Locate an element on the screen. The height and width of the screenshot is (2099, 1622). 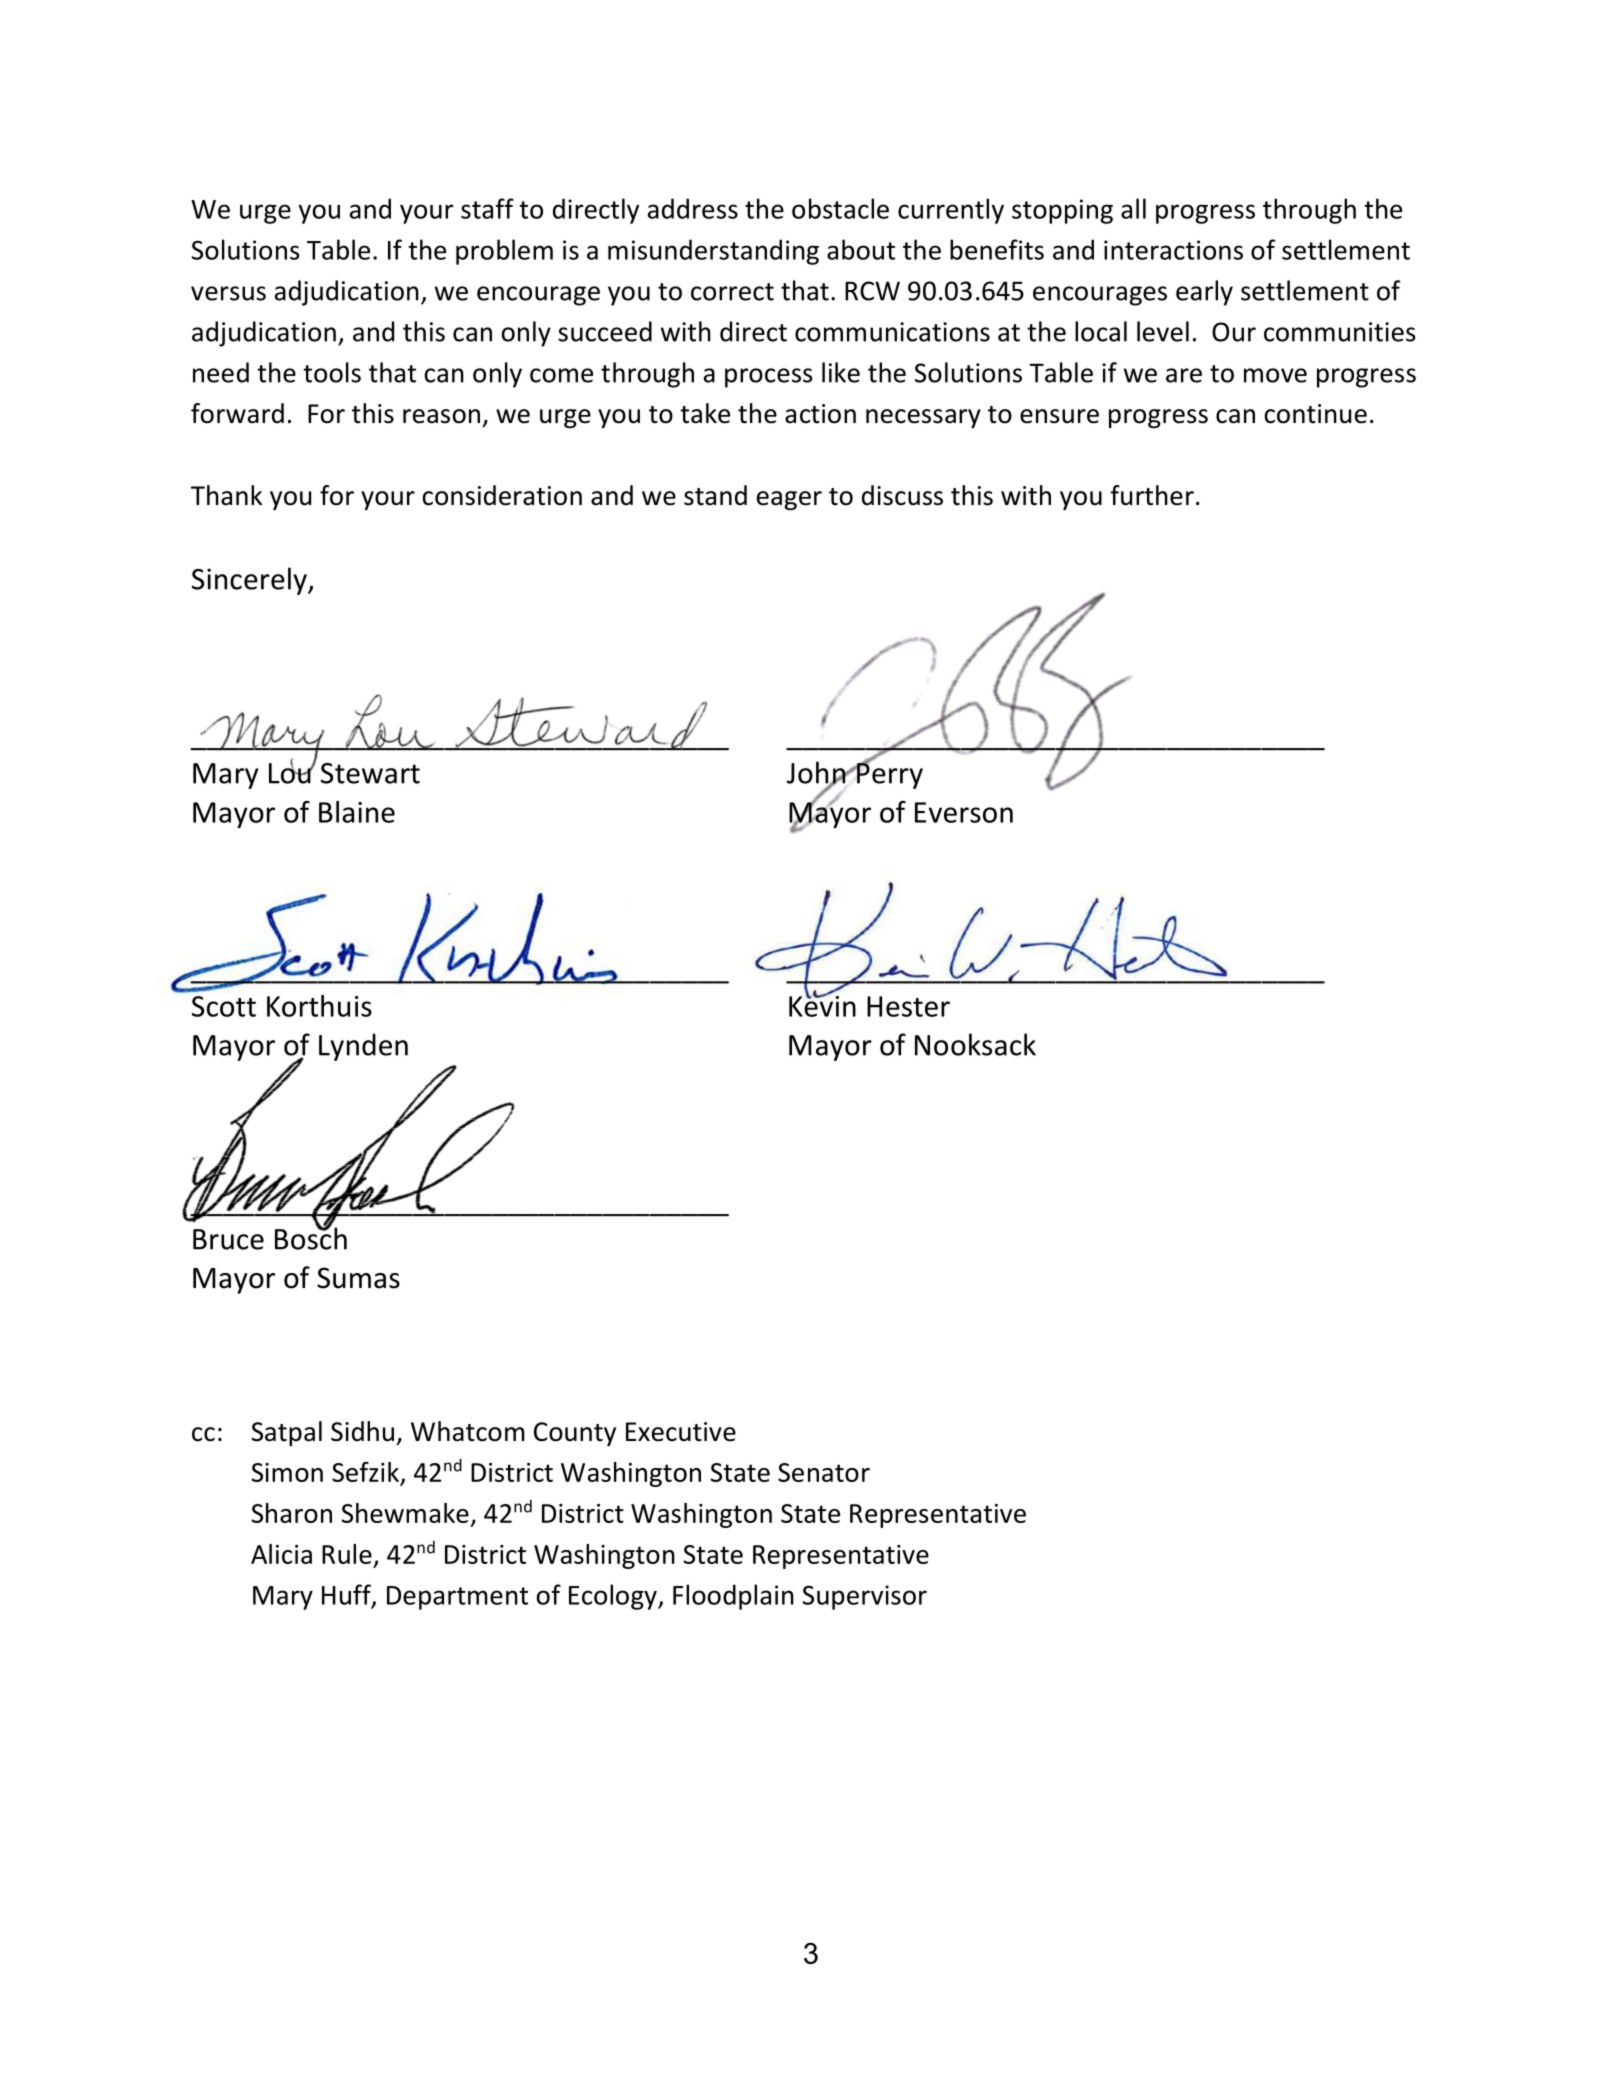
Rule is located at coordinates (347, 1554).
